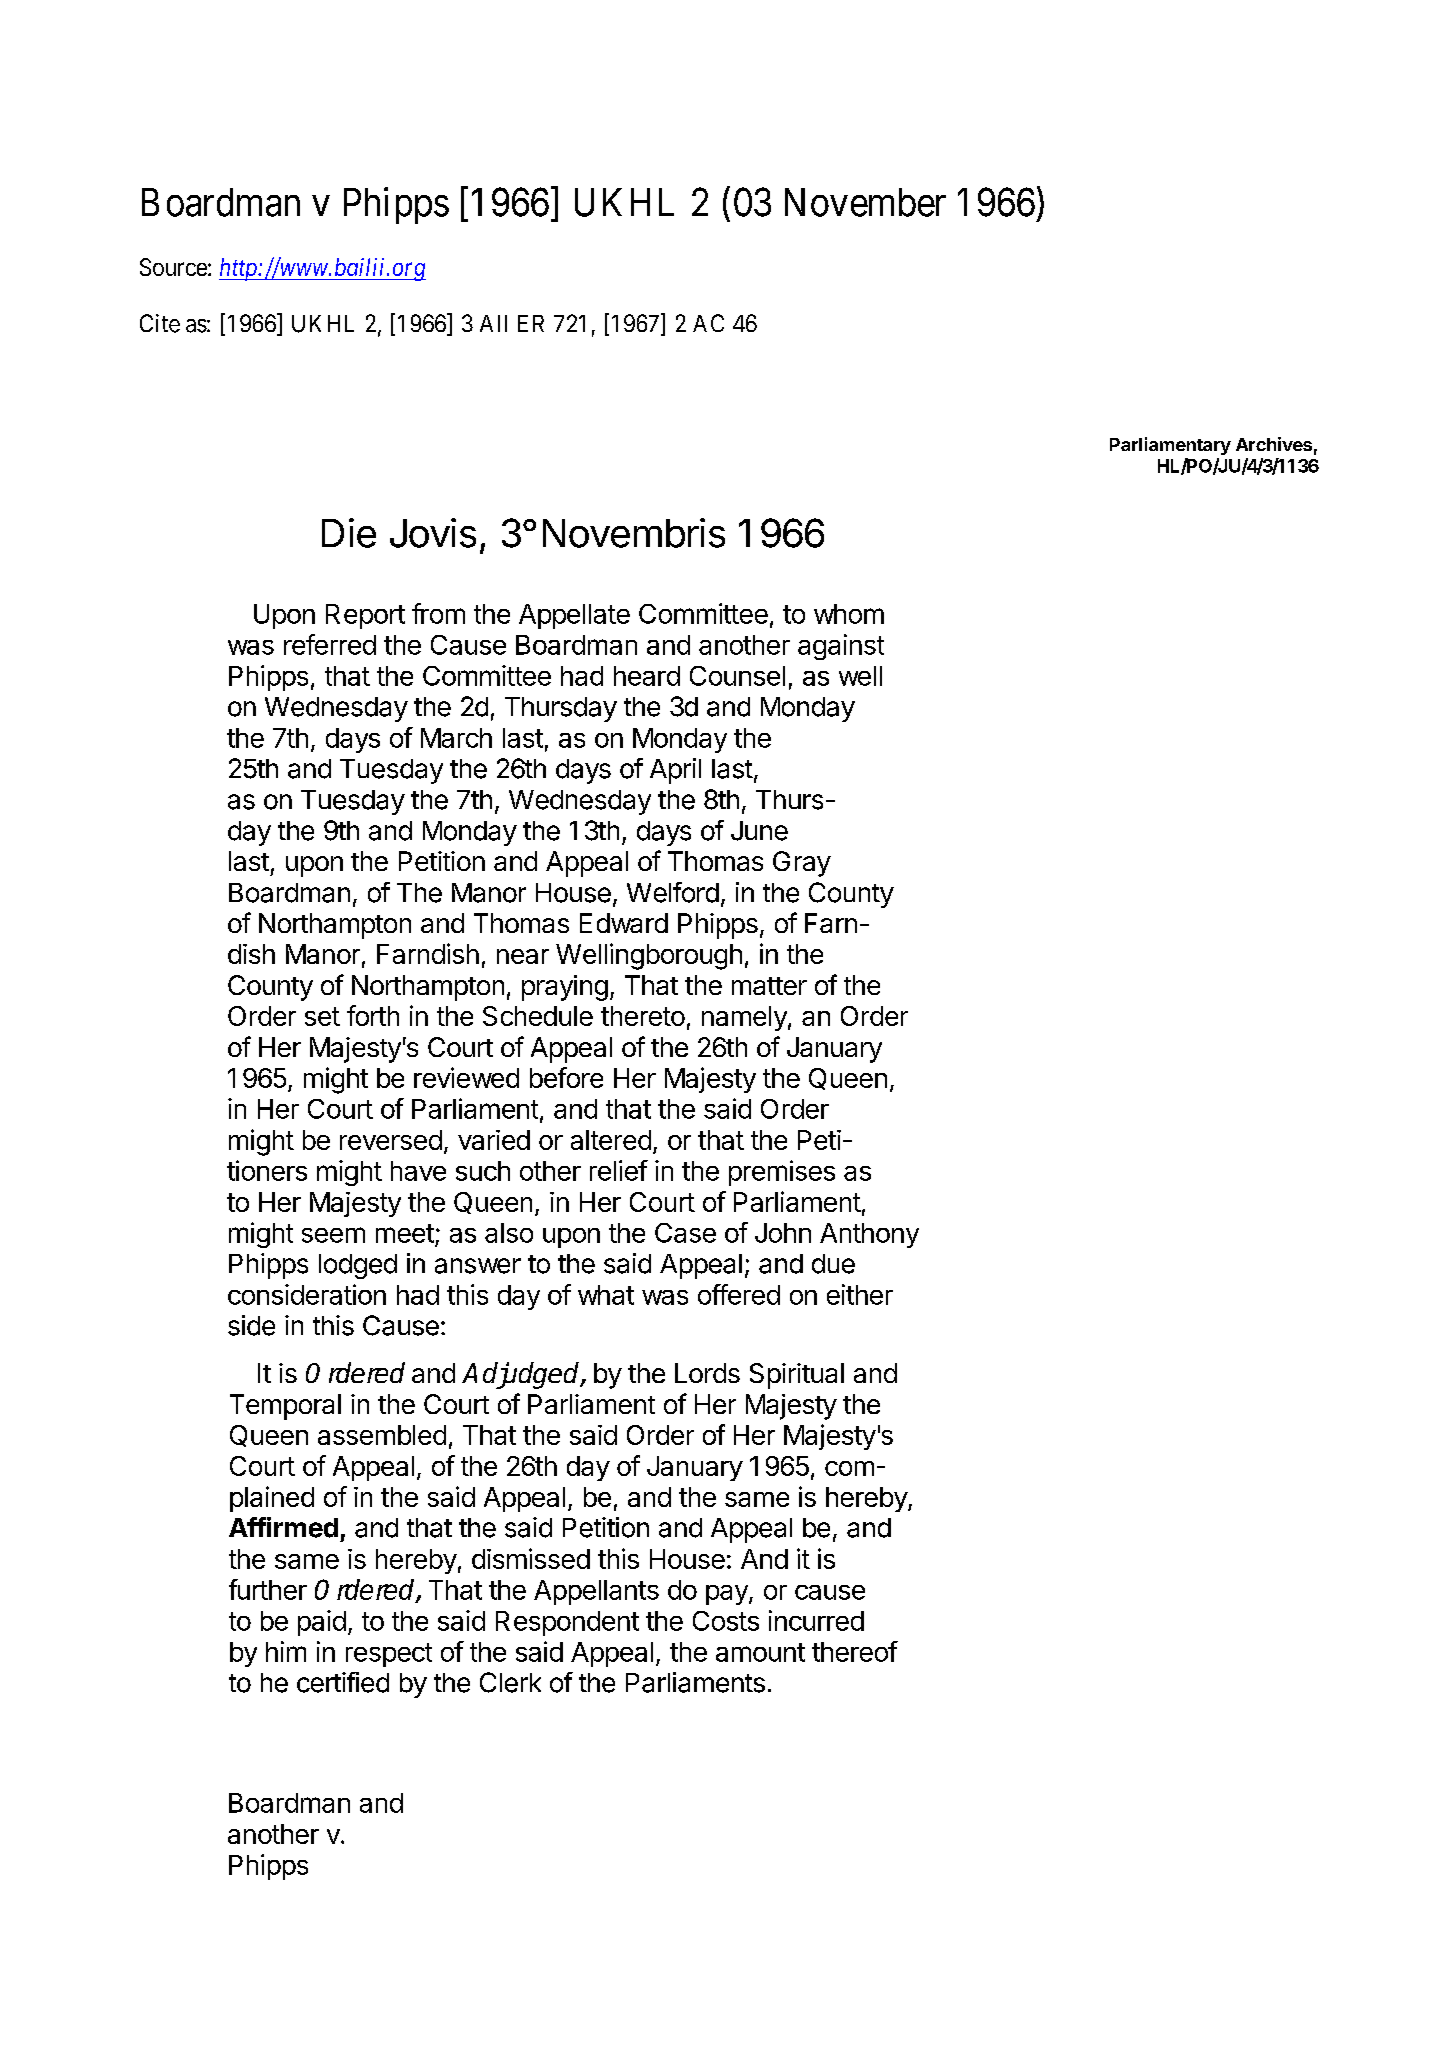 The height and width of the document is (2060, 1456). Describe the element at coordinates (456, 738) in the document. I see `March` at that location.
